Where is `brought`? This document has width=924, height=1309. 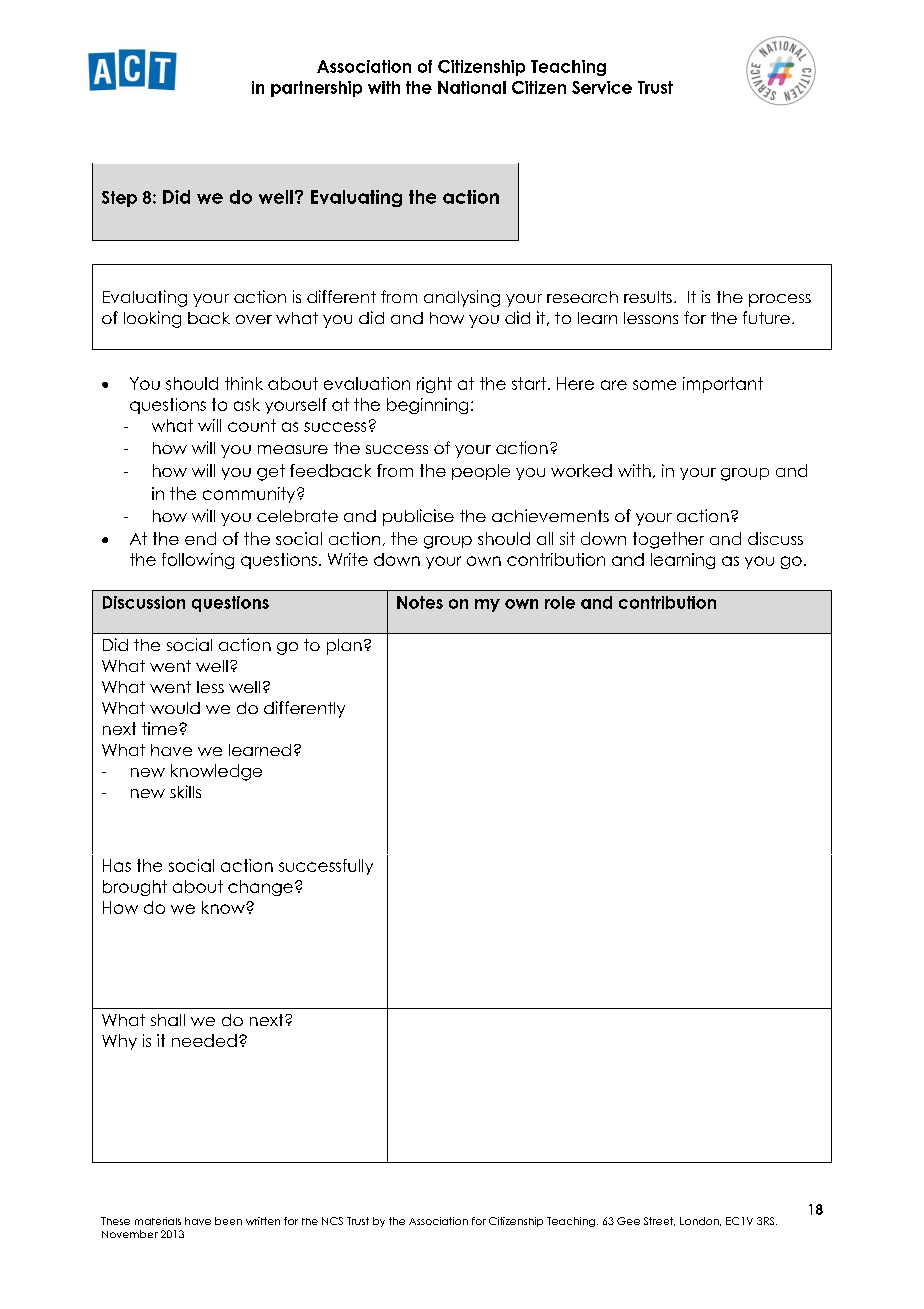
brought is located at coordinates (135, 888).
